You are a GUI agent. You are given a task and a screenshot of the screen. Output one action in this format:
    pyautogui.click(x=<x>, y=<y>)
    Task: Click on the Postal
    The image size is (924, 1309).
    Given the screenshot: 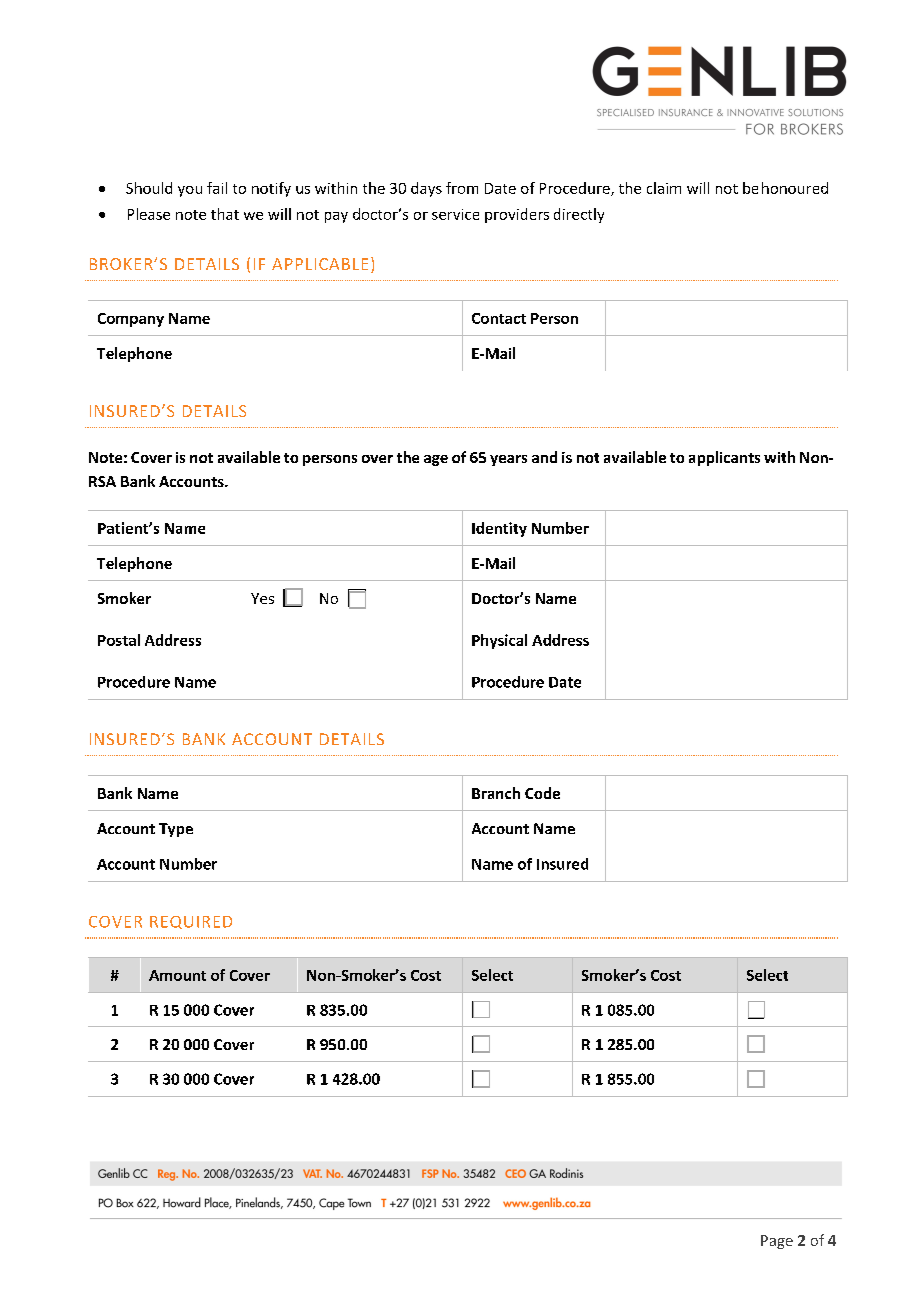 What is the action you would take?
    pyautogui.click(x=119, y=640)
